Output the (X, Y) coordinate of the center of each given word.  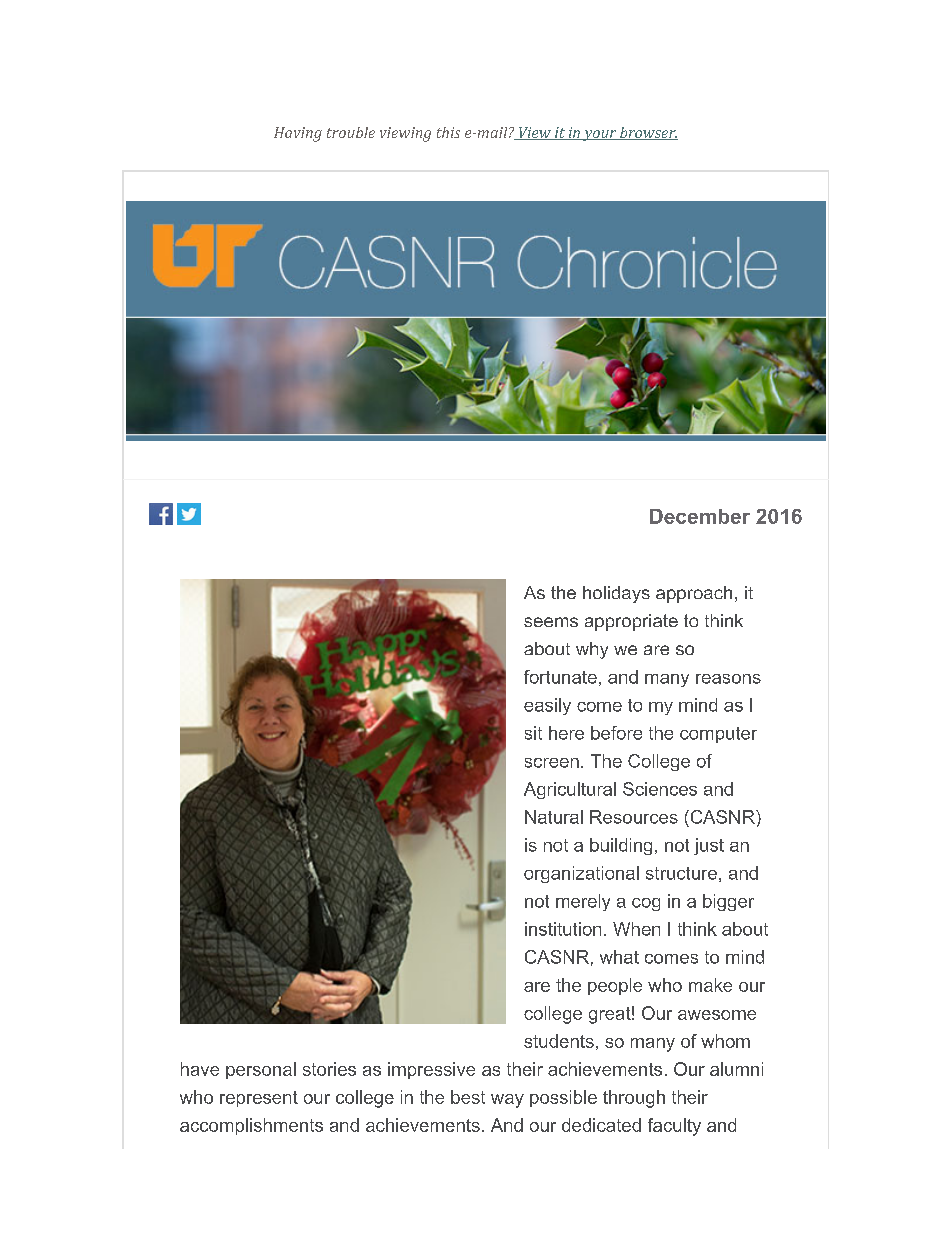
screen (552, 763)
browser (648, 133)
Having (298, 134)
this (448, 132)
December (700, 516)
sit (533, 733)
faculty (674, 1127)
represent (259, 1099)
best (468, 1097)
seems (551, 622)
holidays (616, 594)
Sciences (660, 789)
